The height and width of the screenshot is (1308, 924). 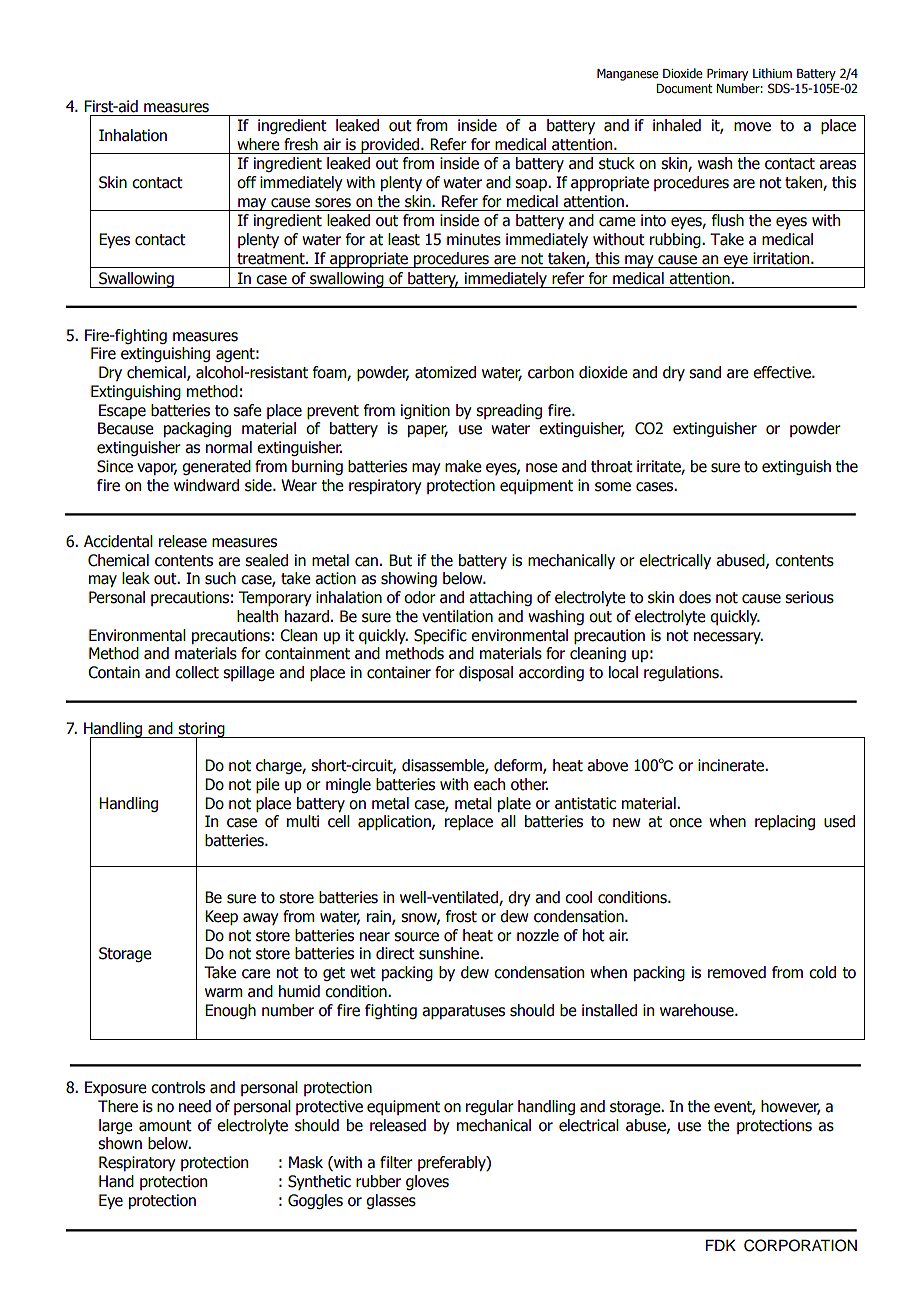 I want to click on amount, so click(x=165, y=1126).
